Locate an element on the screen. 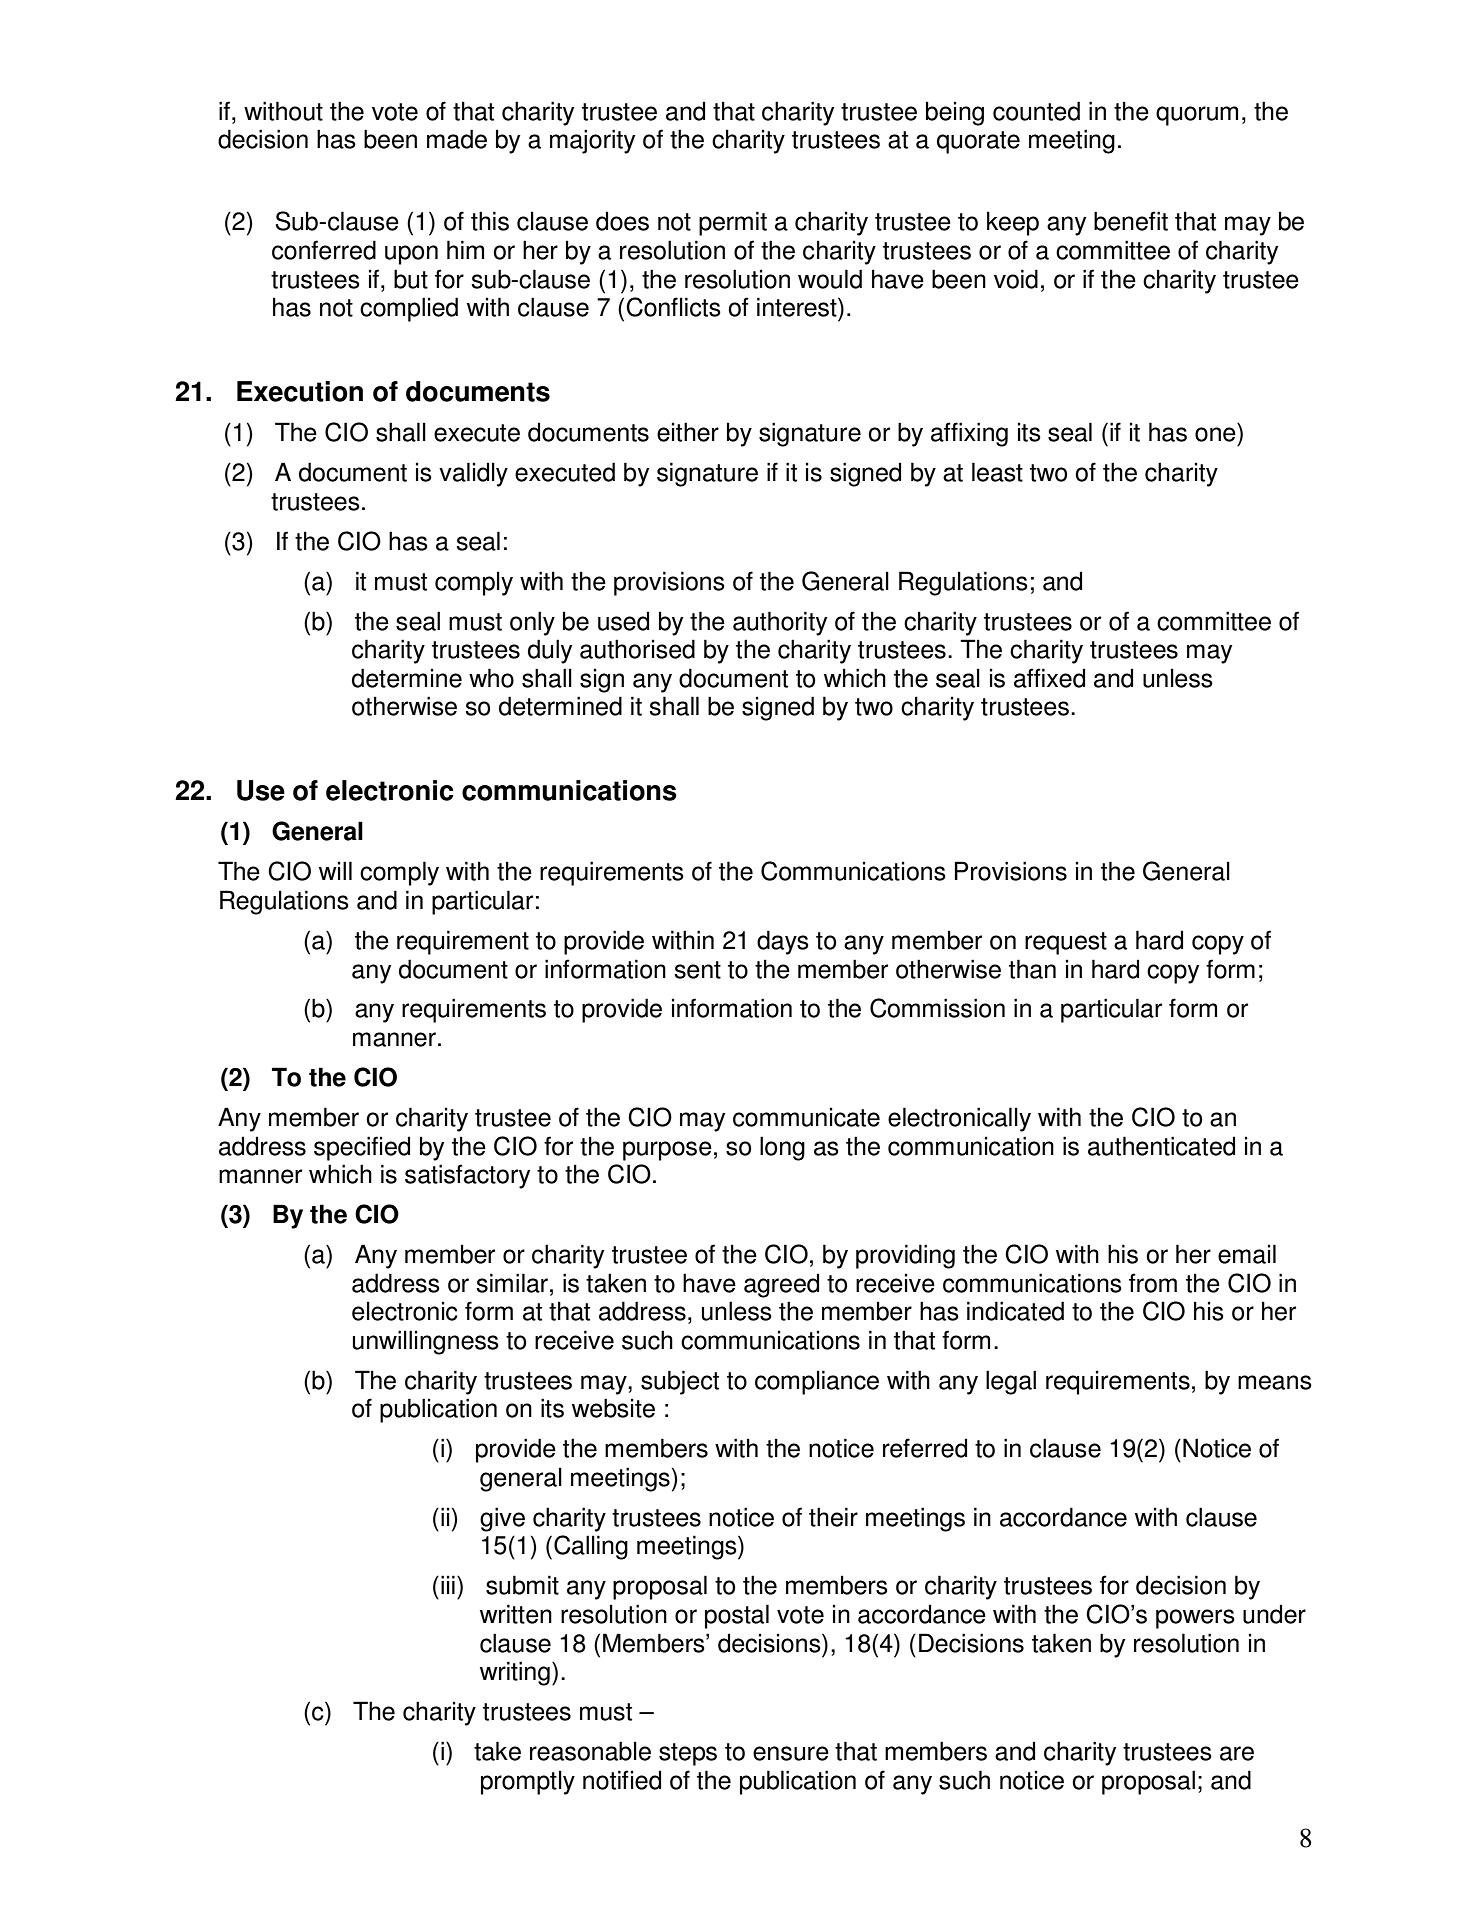 This screenshot has width=1473, height=1906. writing is located at coordinates (515, 1673).
